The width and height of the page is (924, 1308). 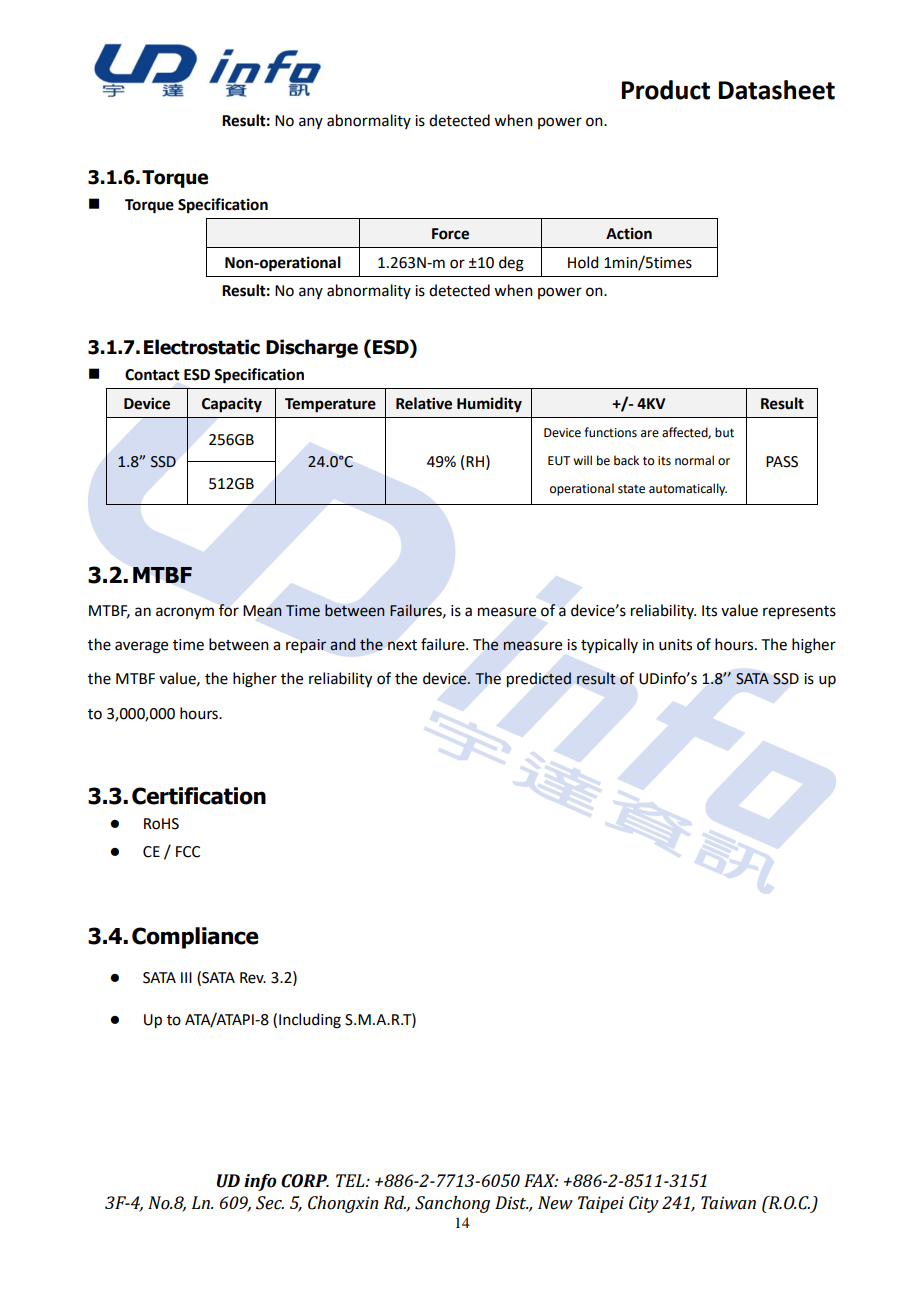 I want to click on predicted, so click(x=539, y=680).
